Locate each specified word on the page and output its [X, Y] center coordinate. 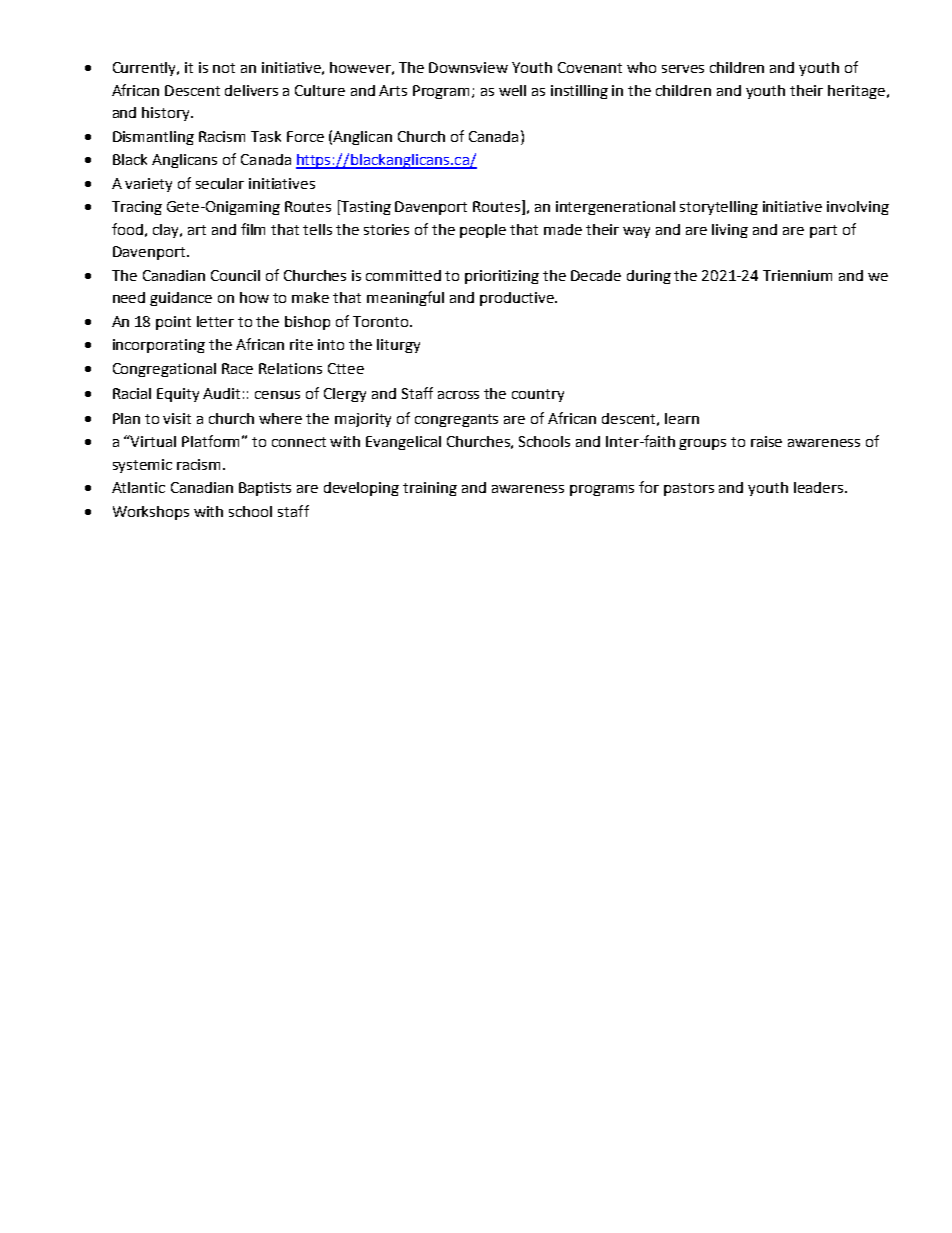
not [224, 68]
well [512, 90]
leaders [820, 487]
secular [220, 183]
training [430, 489]
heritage [856, 92]
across [458, 395]
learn [682, 418]
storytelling [719, 208]
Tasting [365, 207]
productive [518, 299]
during [649, 277]
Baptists [265, 489]
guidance [181, 299]
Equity [178, 395]
